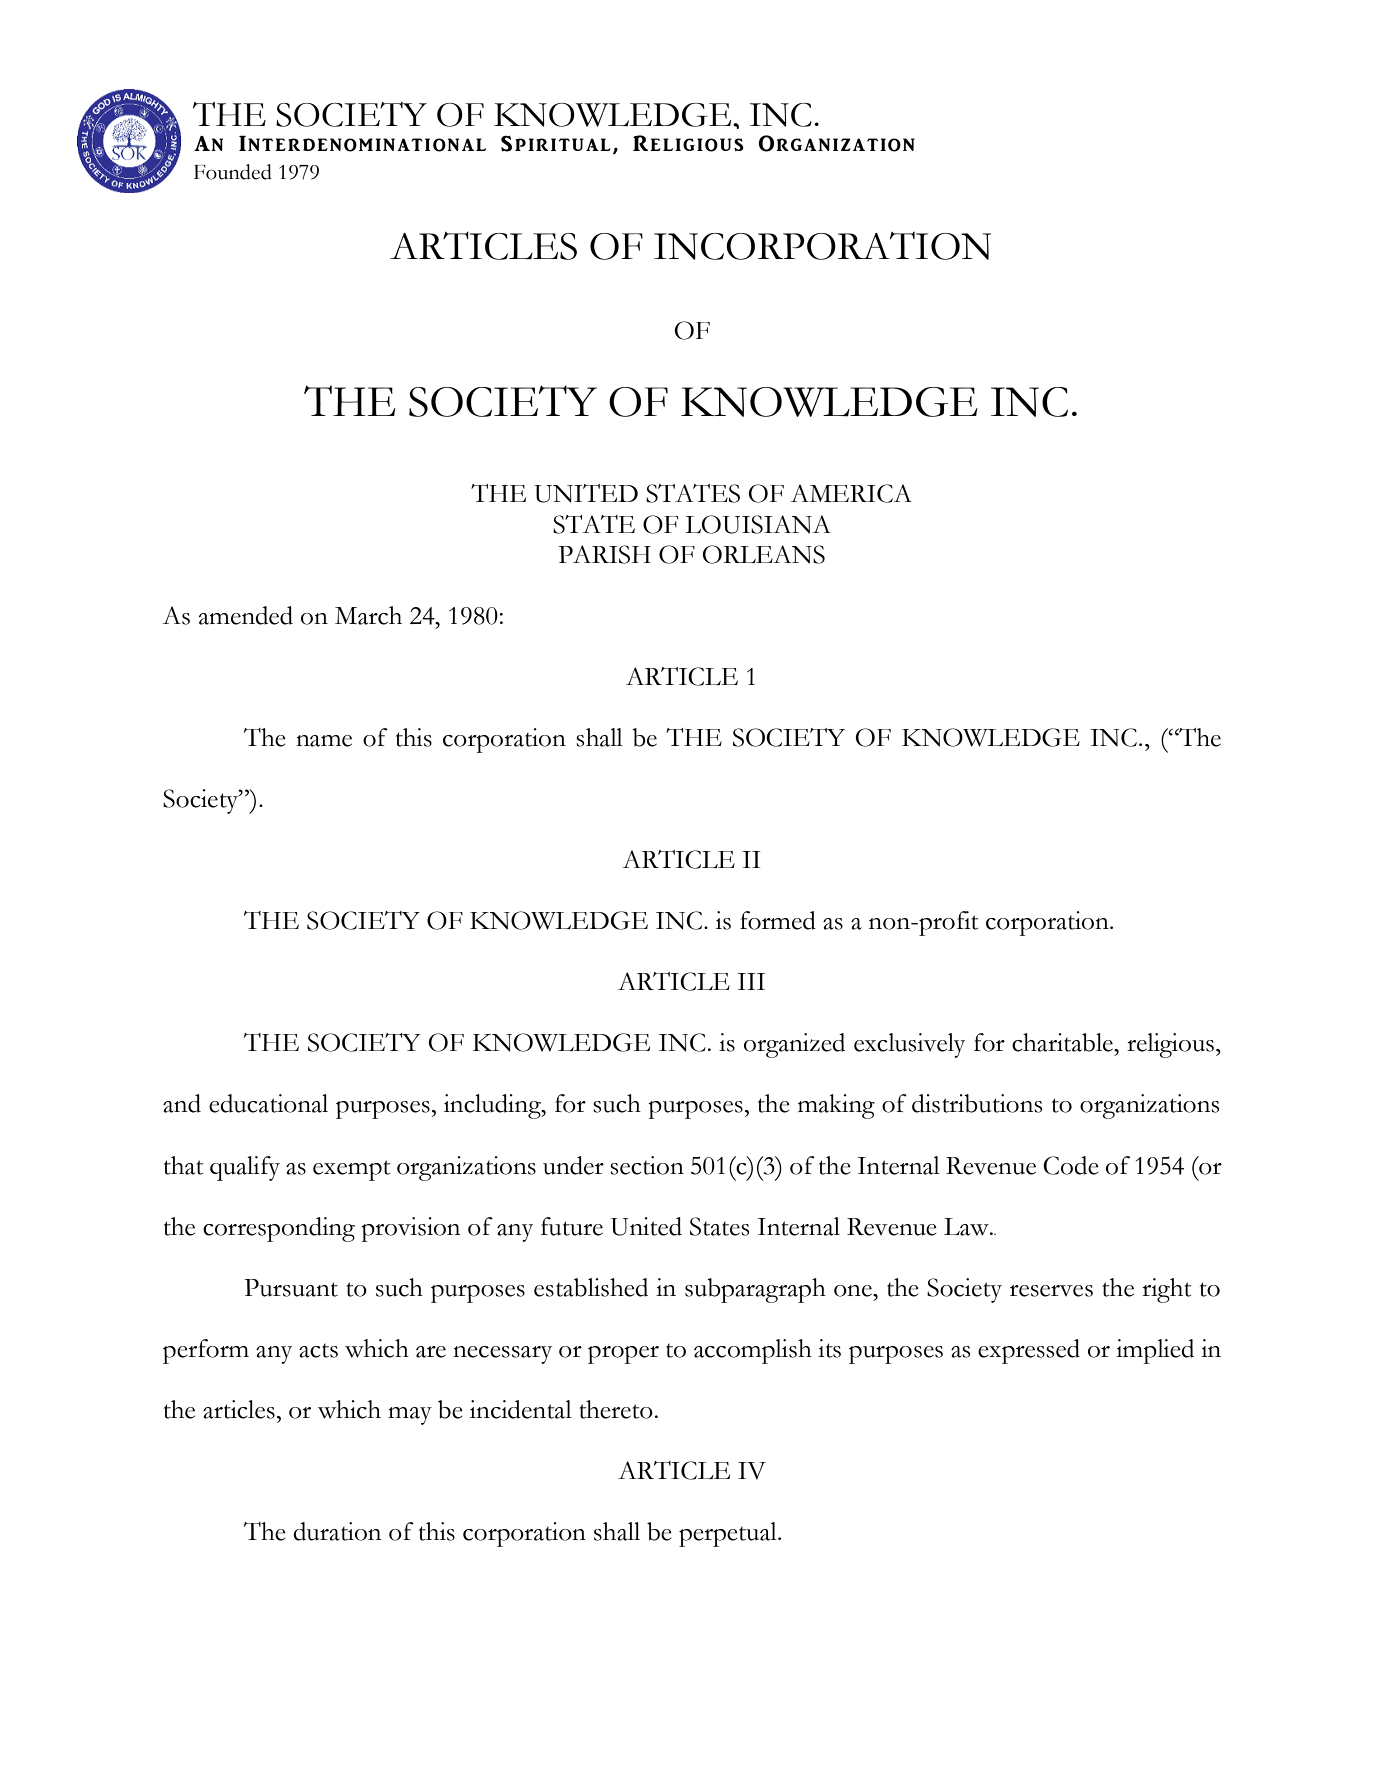 This screenshot has width=1384, height=1791. Describe the element at coordinates (351, 1170) in the screenshot. I see `exempt` at that location.
